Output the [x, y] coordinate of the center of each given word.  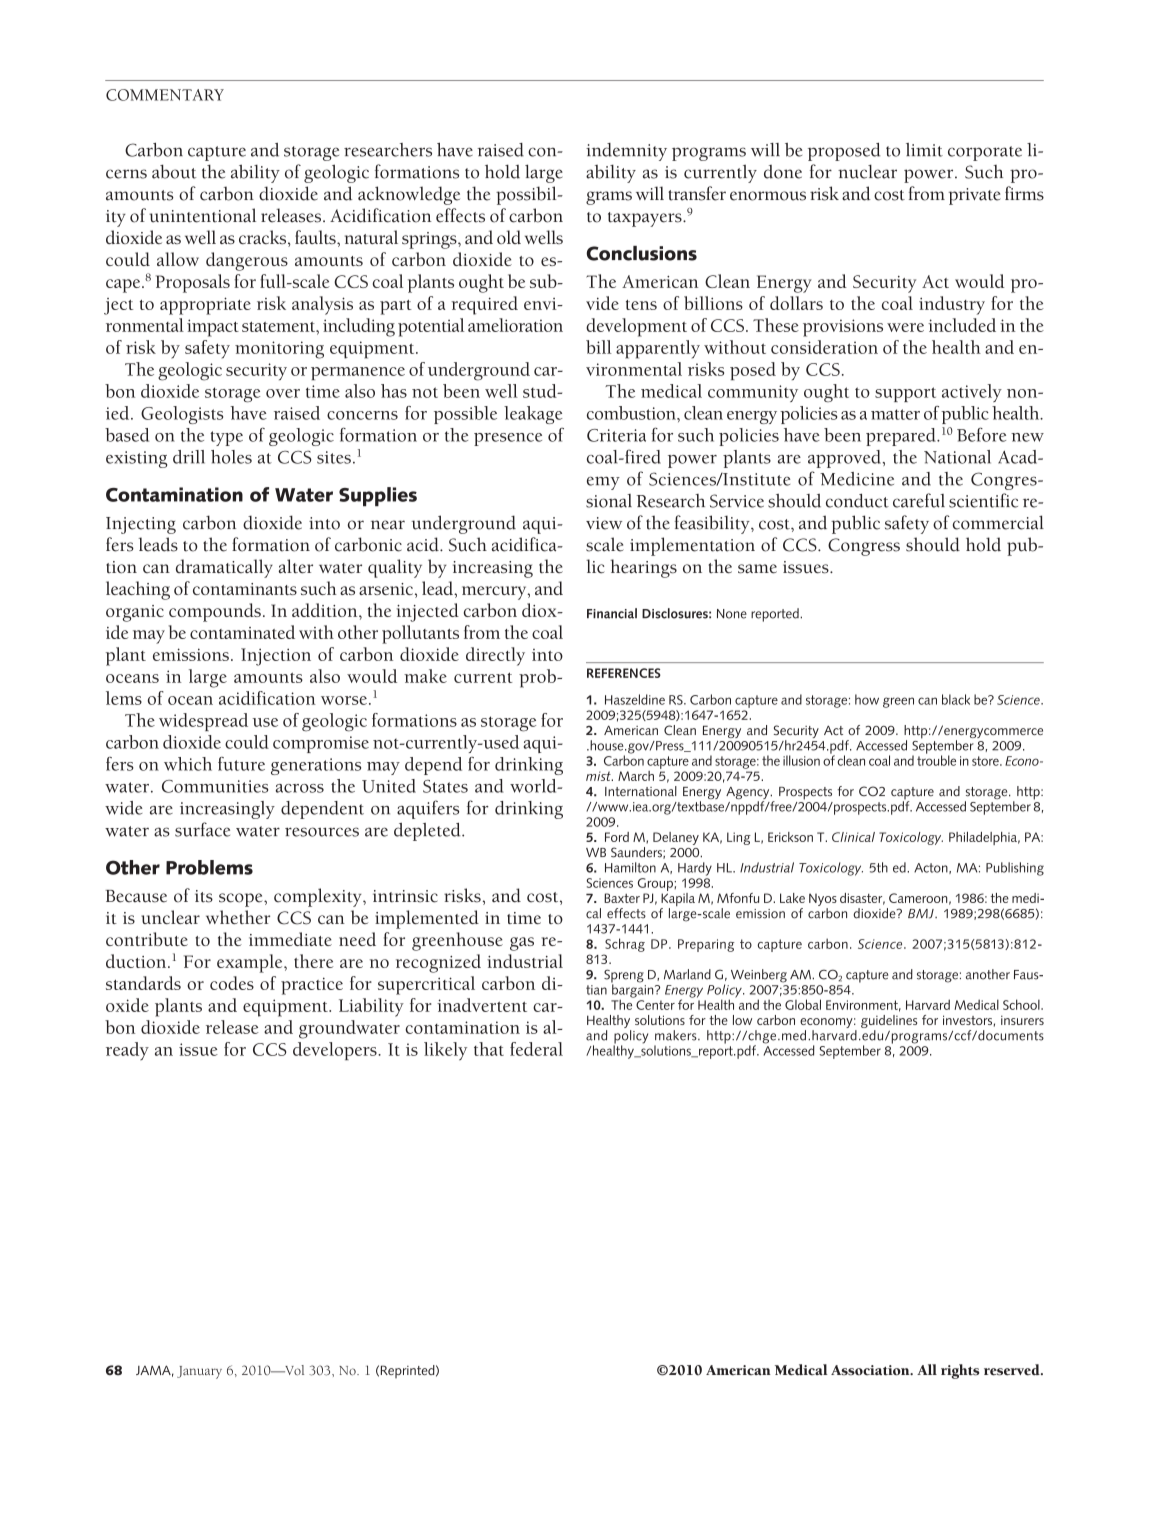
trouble [936, 759]
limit [924, 150]
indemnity [626, 152]
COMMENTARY [165, 95]
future [241, 764]
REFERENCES [624, 673]
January [199, 1372]
